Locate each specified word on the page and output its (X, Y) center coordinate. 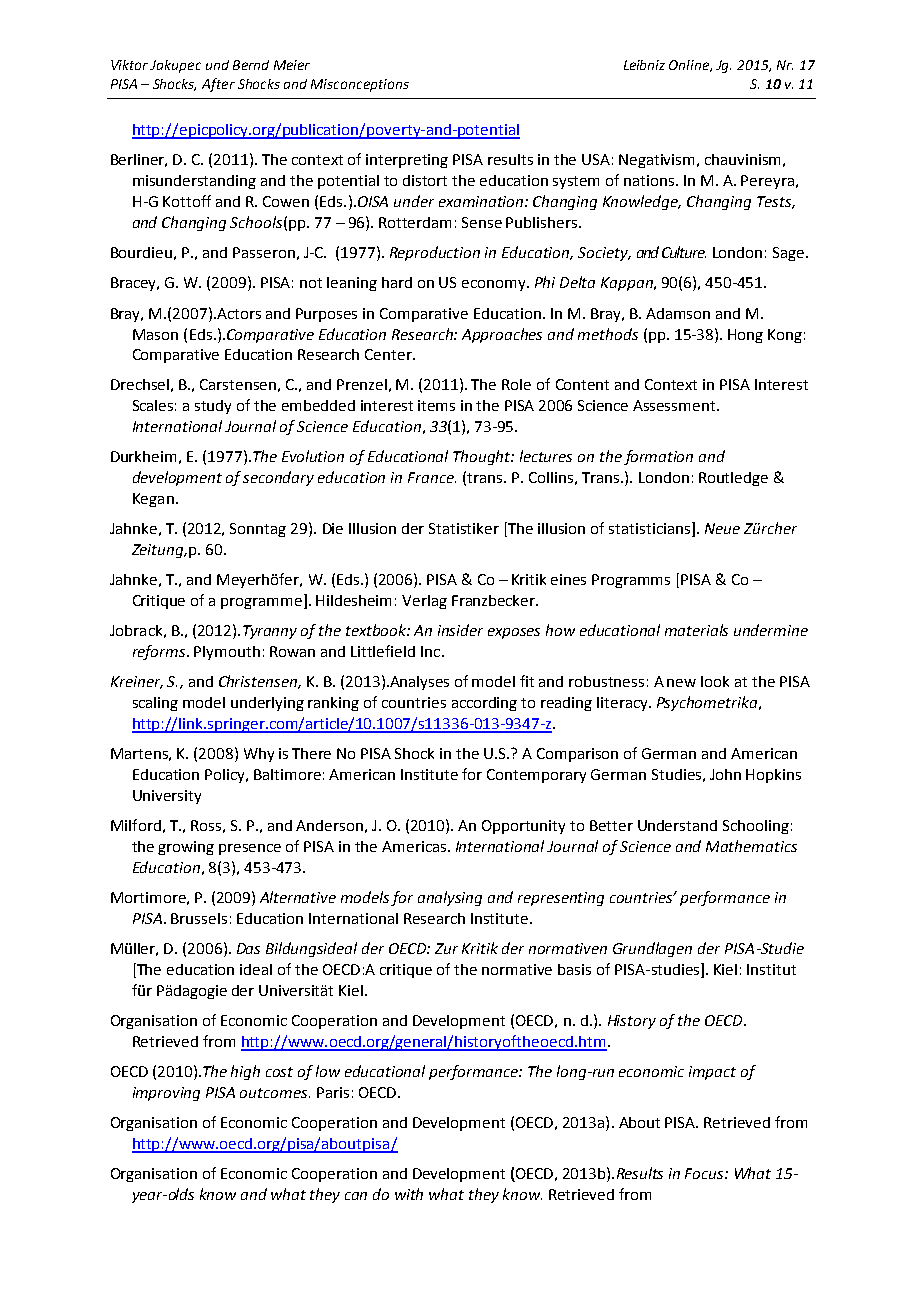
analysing (450, 898)
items (436, 405)
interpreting (407, 161)
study (213, 407)
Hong (745, 336)
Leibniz (644, 65)
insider (460, 630)
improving (166, 1094)
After (218, 85)
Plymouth (227, 653)
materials (696, 630)
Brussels (199, 918)
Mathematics (751, 846)
